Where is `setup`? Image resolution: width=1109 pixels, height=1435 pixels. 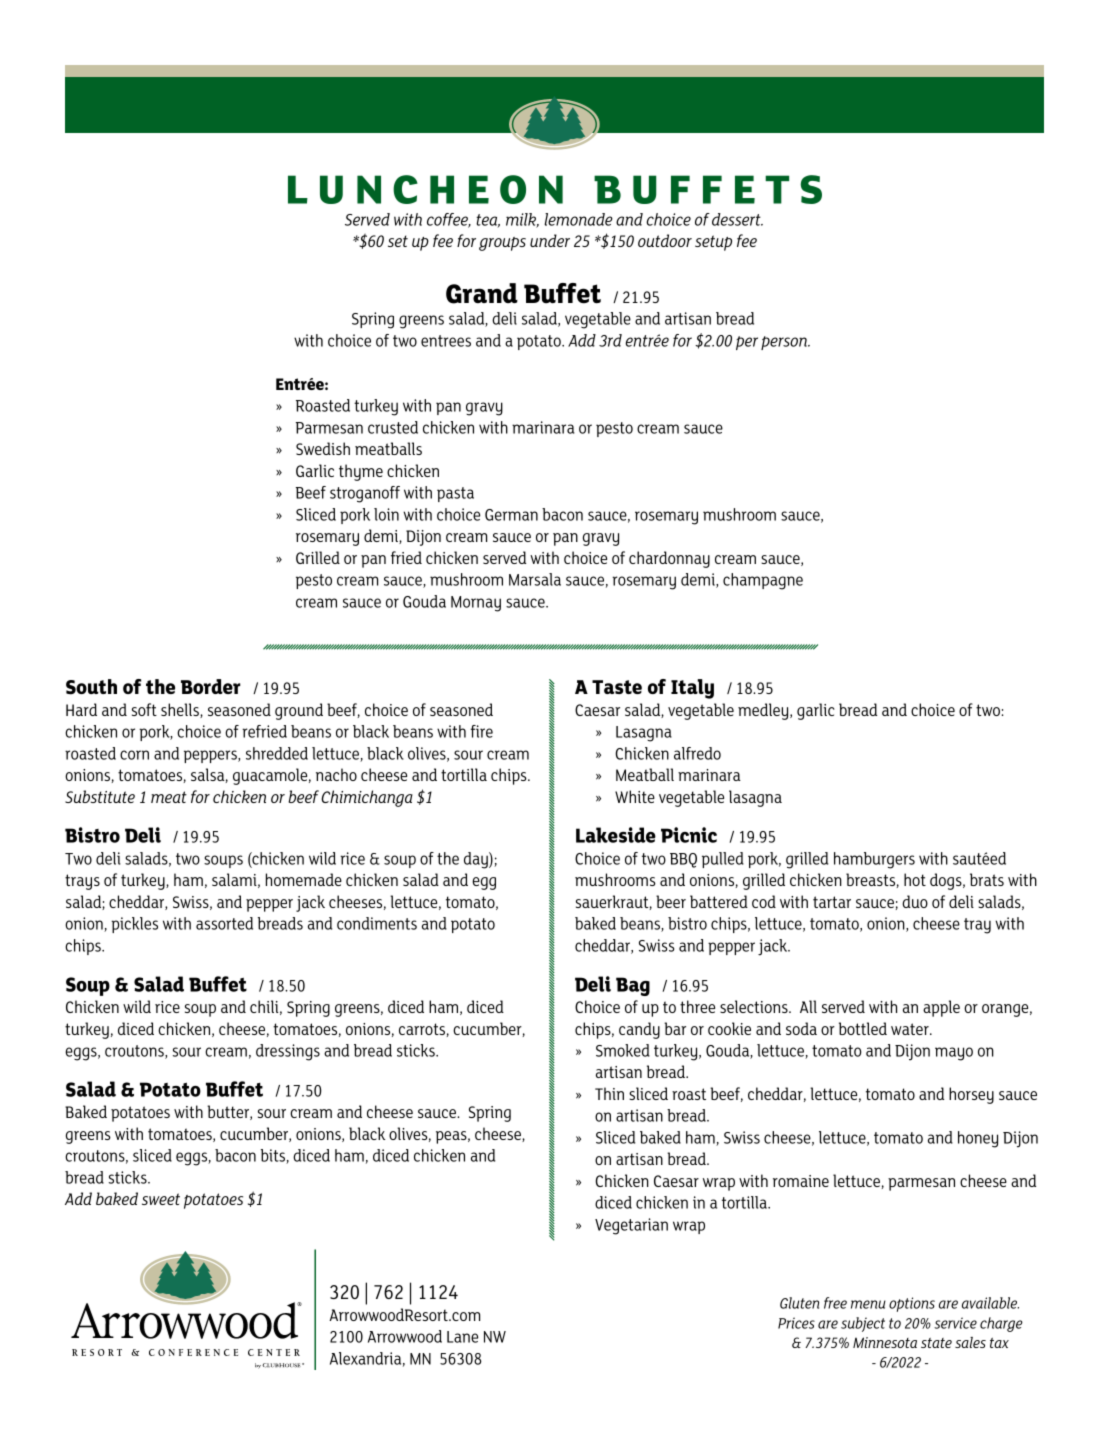 setup is located at coordinates (713, 243).
